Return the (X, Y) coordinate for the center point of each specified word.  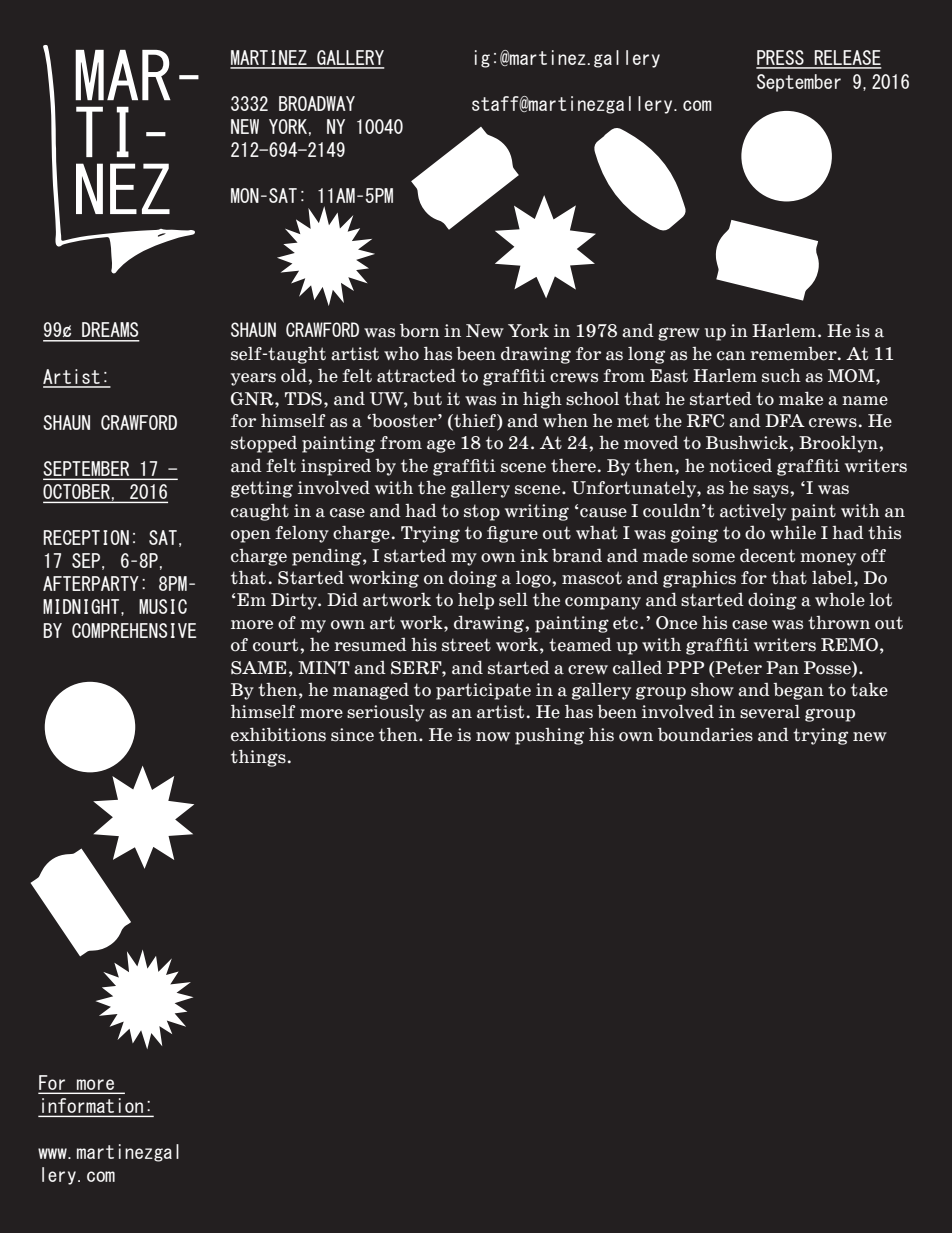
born (420, 330)
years (253, 379)
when (565, 421)
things (258, 758)
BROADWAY (317, 103)
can (731, 356)
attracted (416, 375)
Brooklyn (839, 444)
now (493, 737)
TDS (303, 399)
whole (840, 600)
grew (679, 334)
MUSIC (163, 606)
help (476, 601)
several (770, 711)
